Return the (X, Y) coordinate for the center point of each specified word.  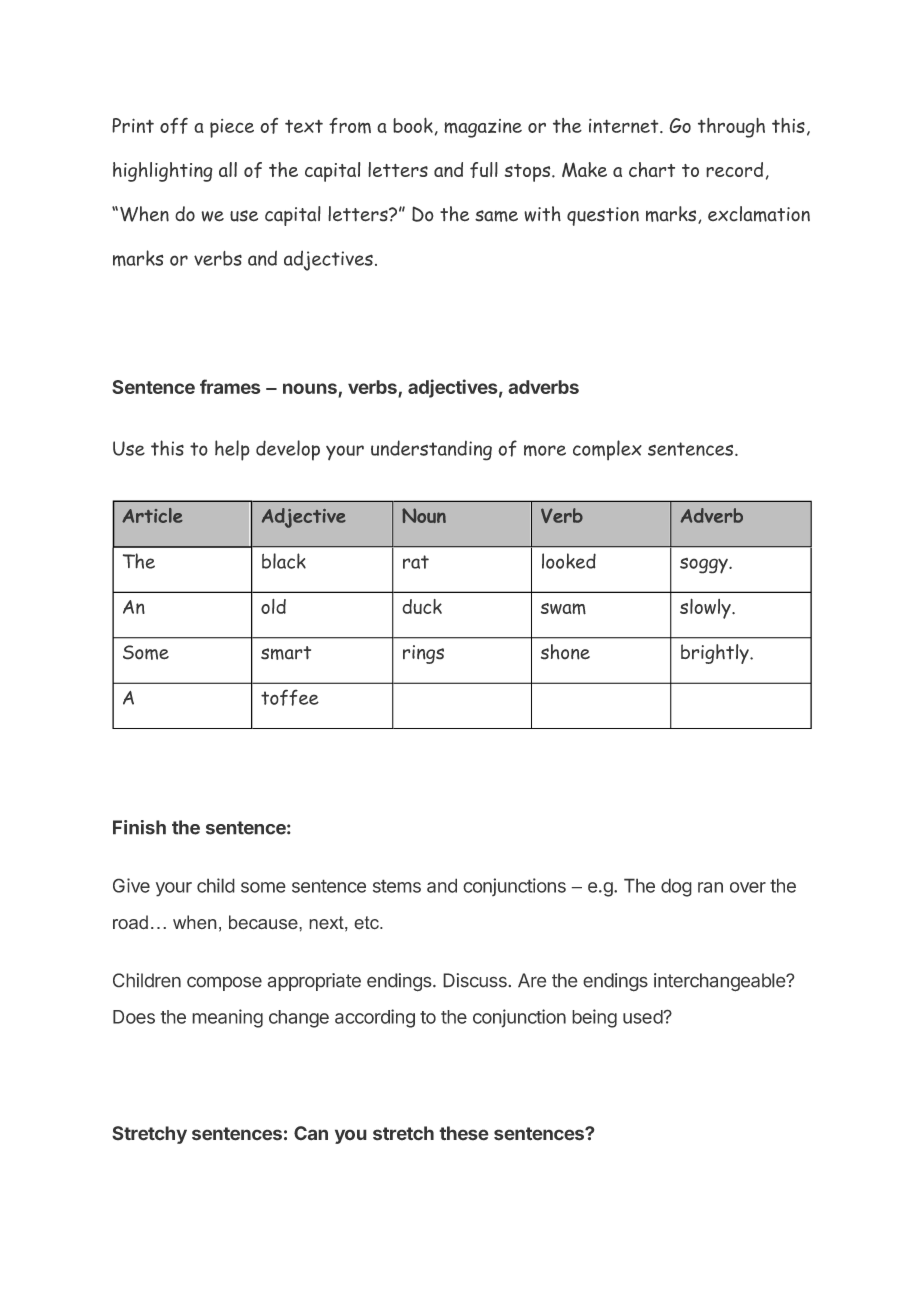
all (228, 169)
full (484, 170)
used (643, 1017)
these (464, 1133)
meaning (227, 1018)
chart (652, 169)
